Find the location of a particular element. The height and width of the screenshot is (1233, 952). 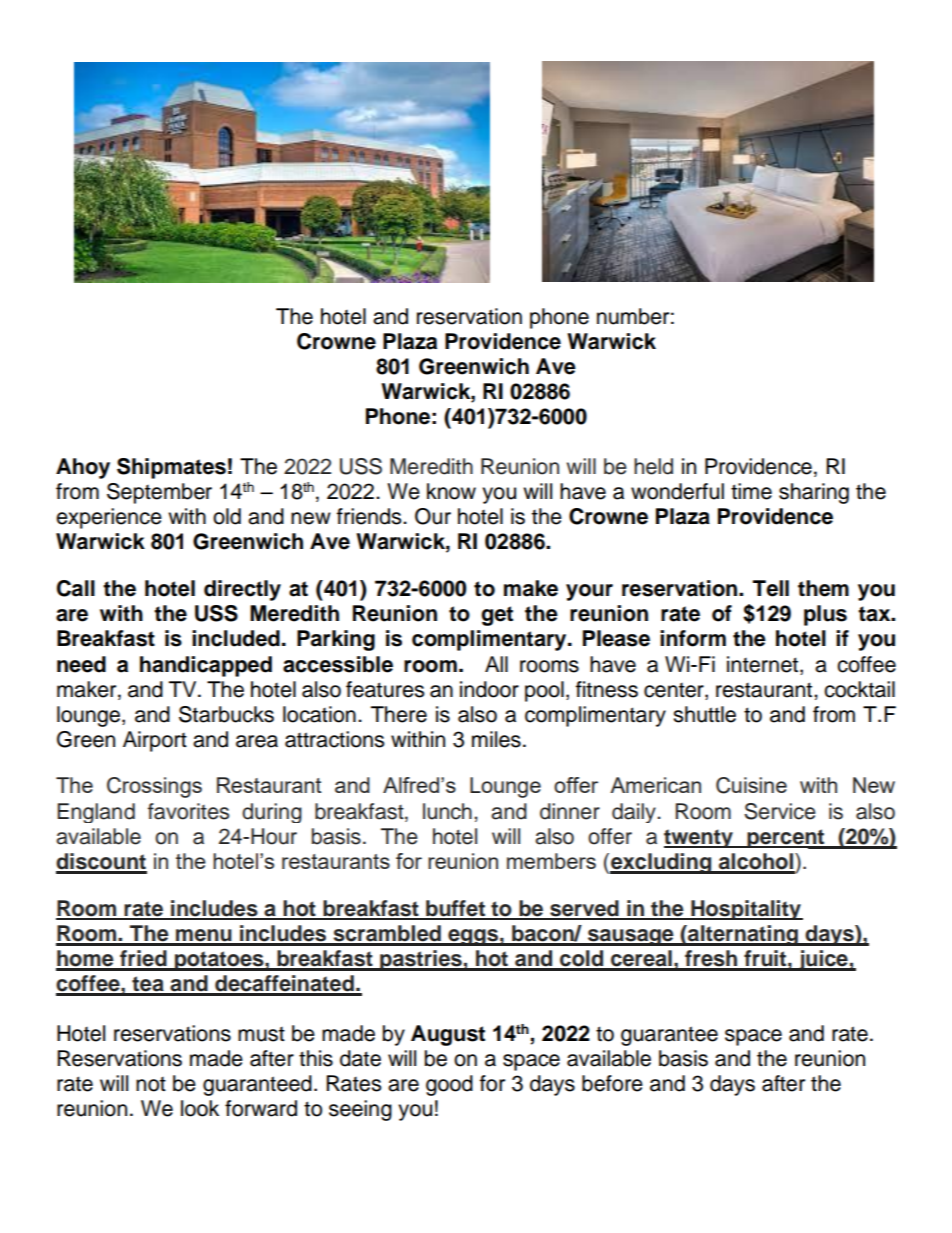

not is located at coordinates (151, 1084).
